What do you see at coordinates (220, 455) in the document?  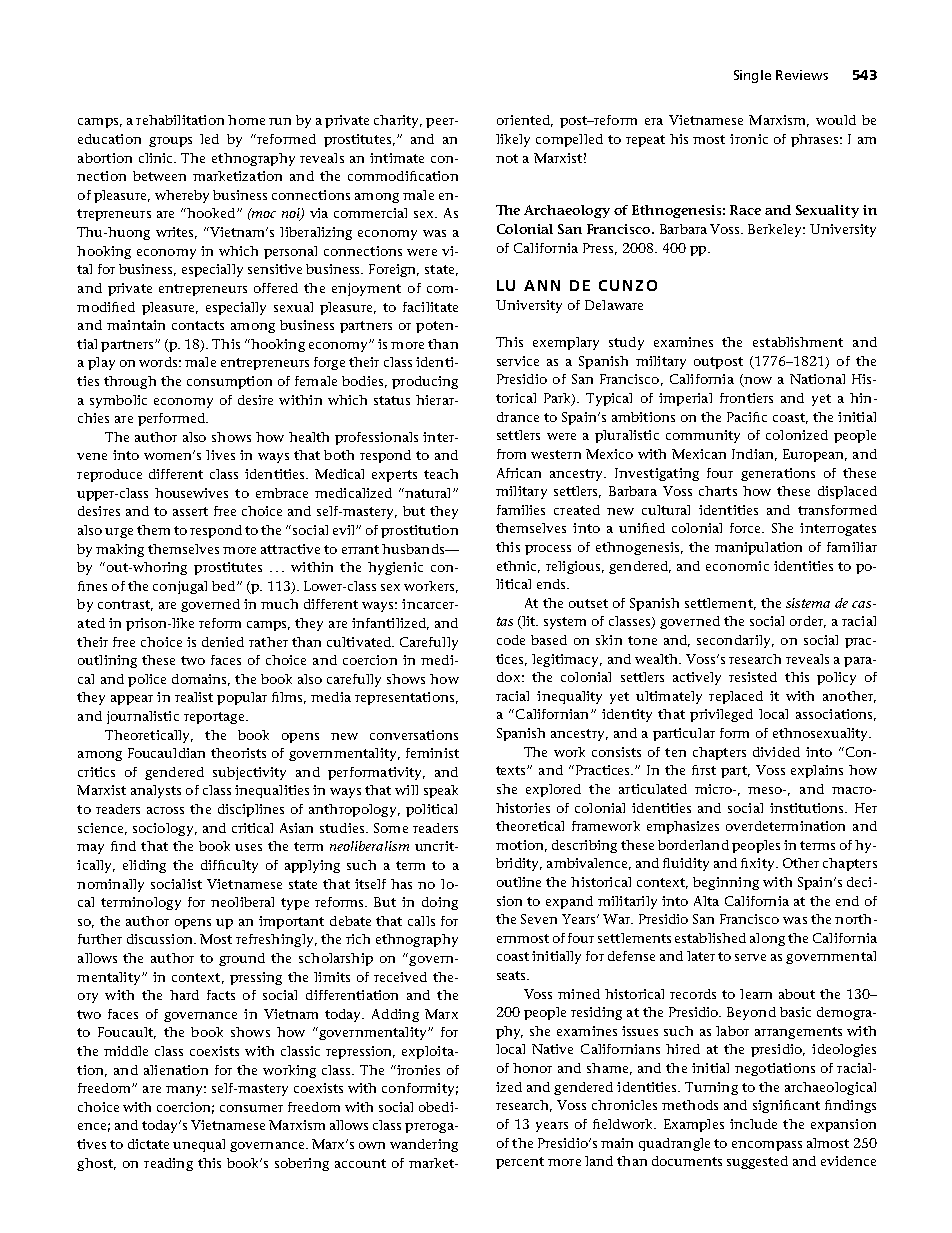 I see `lives` at bounding box center [220, 455].
